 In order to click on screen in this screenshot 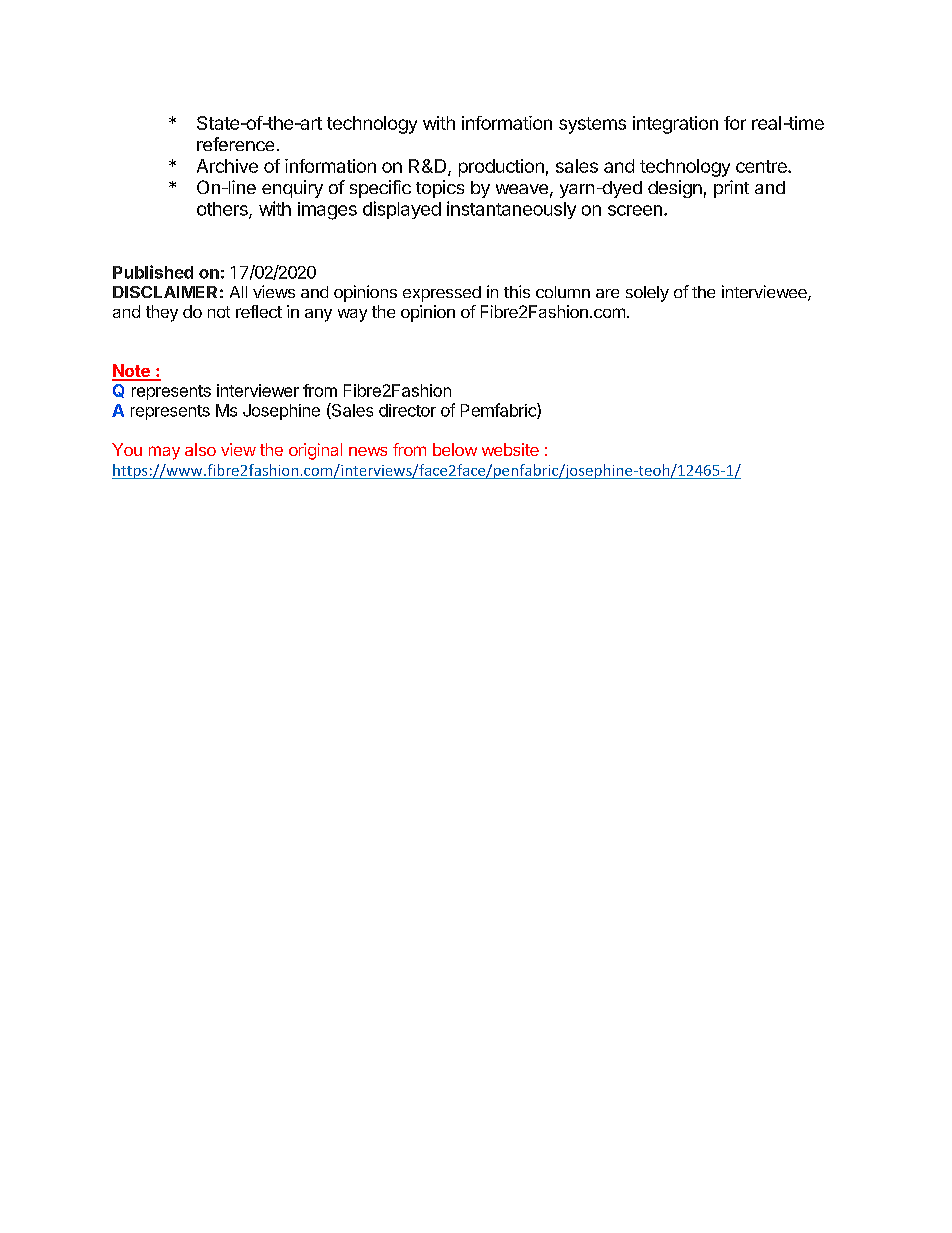, I will do `click(635, 210)`.
